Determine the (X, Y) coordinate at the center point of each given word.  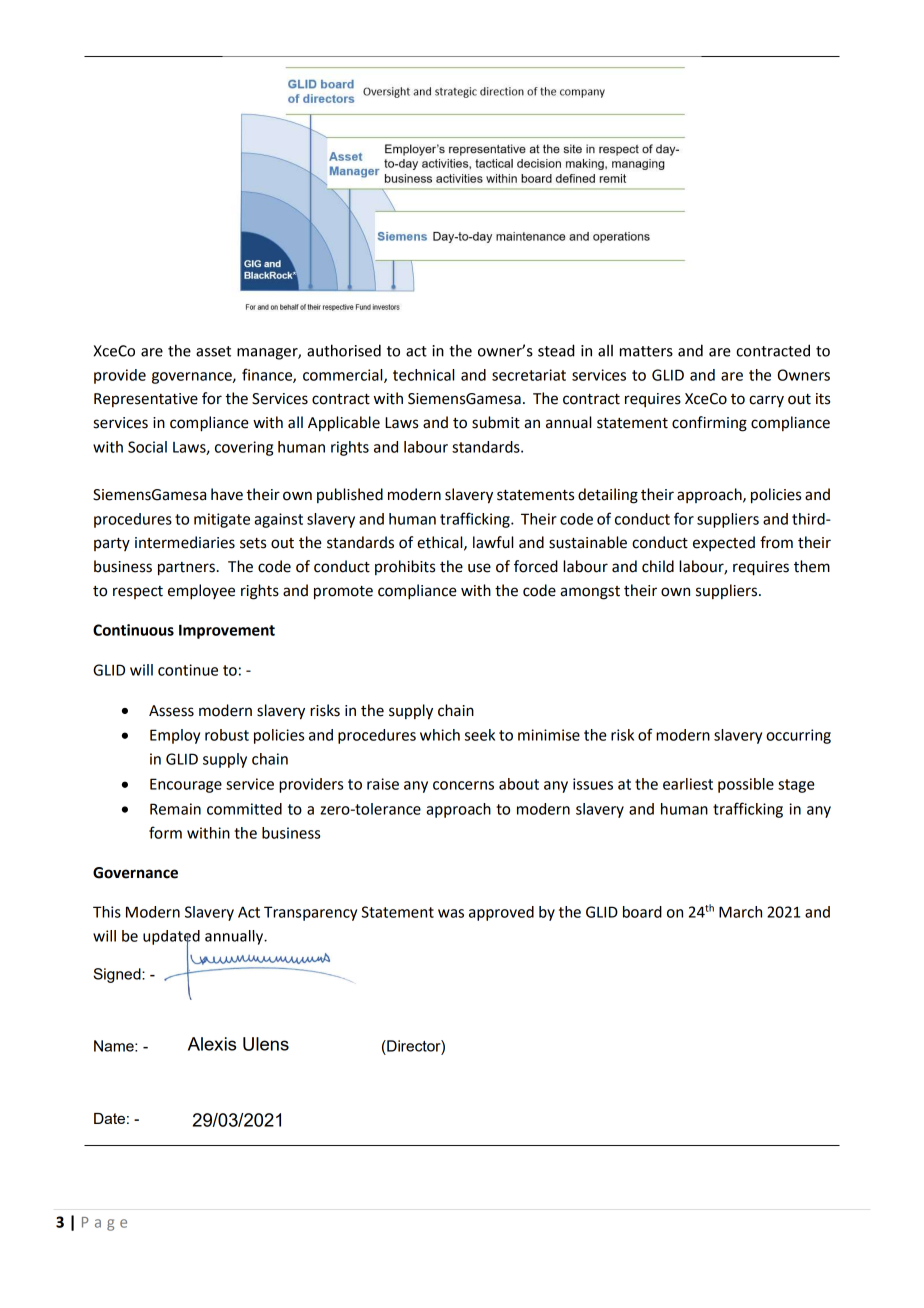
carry (766, 401)
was (451, 913)
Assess (171, 711)
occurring (798, 736)
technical (423, 375)
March (740, 912)
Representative (146, 400)
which (440, 735)
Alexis (212, 1044)
